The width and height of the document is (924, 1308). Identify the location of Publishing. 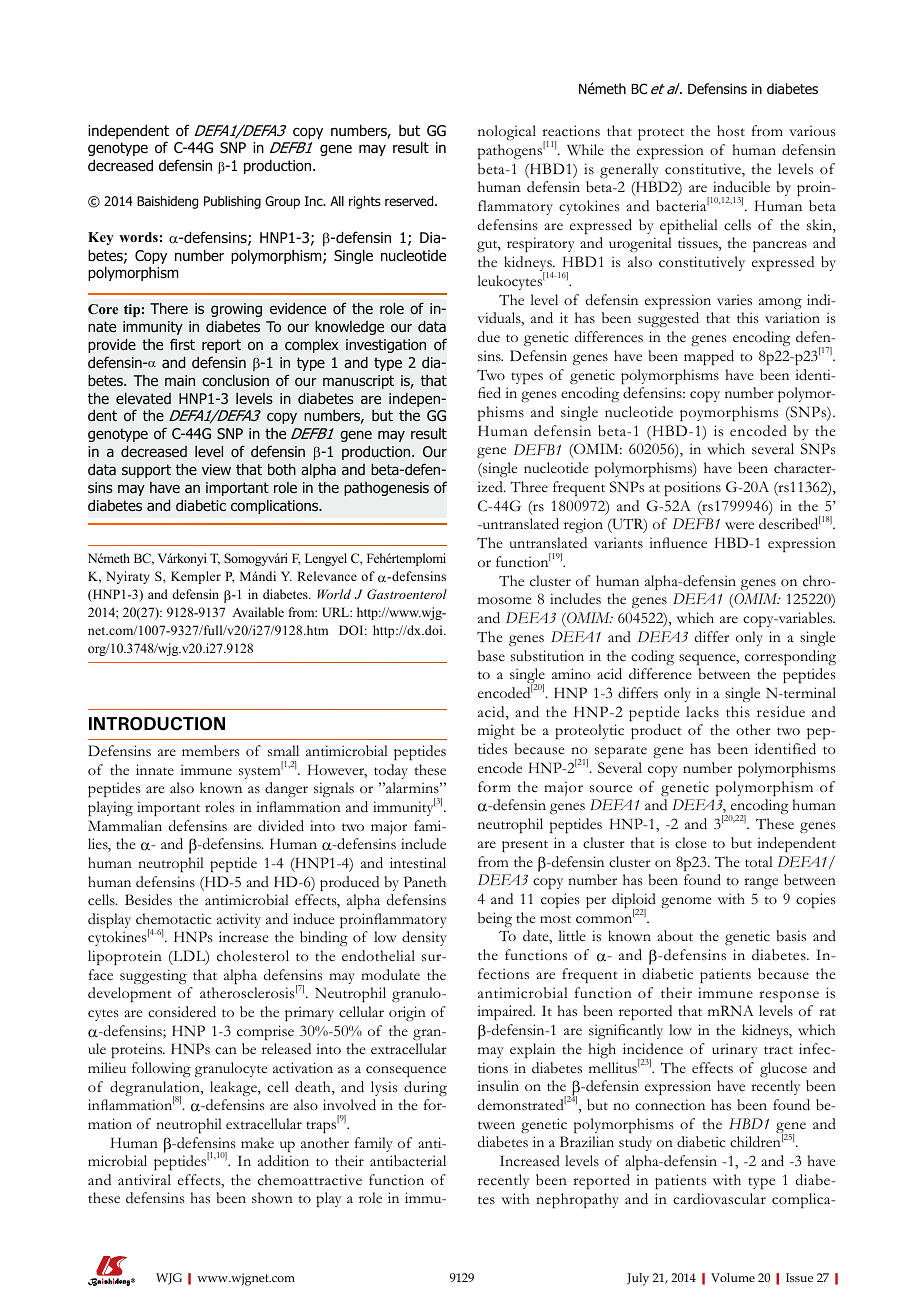
(232, 202).
